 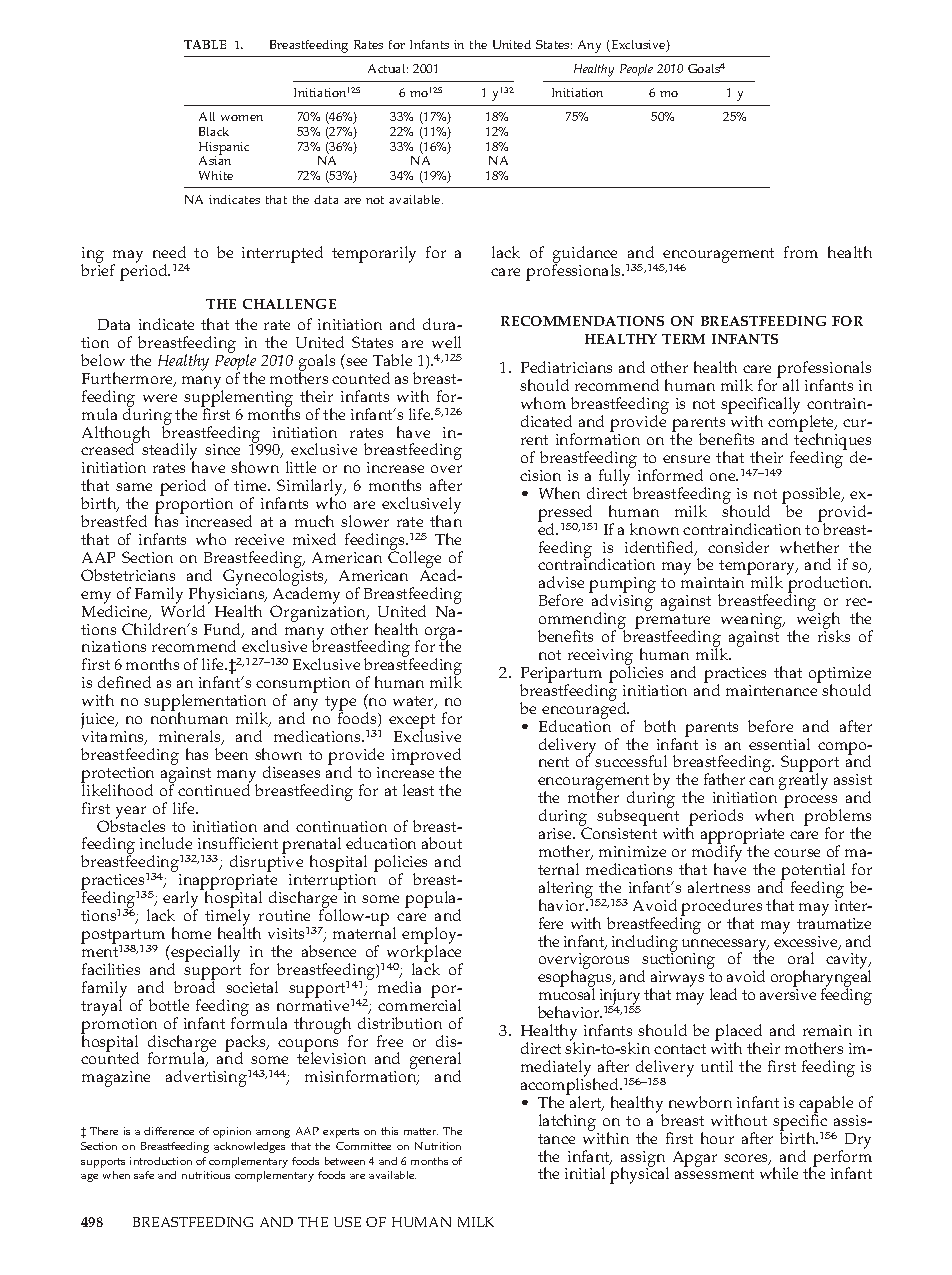 What do you see at coordinates (446, 342) in the image?
I see `well` at bounding box center [446, 342].
